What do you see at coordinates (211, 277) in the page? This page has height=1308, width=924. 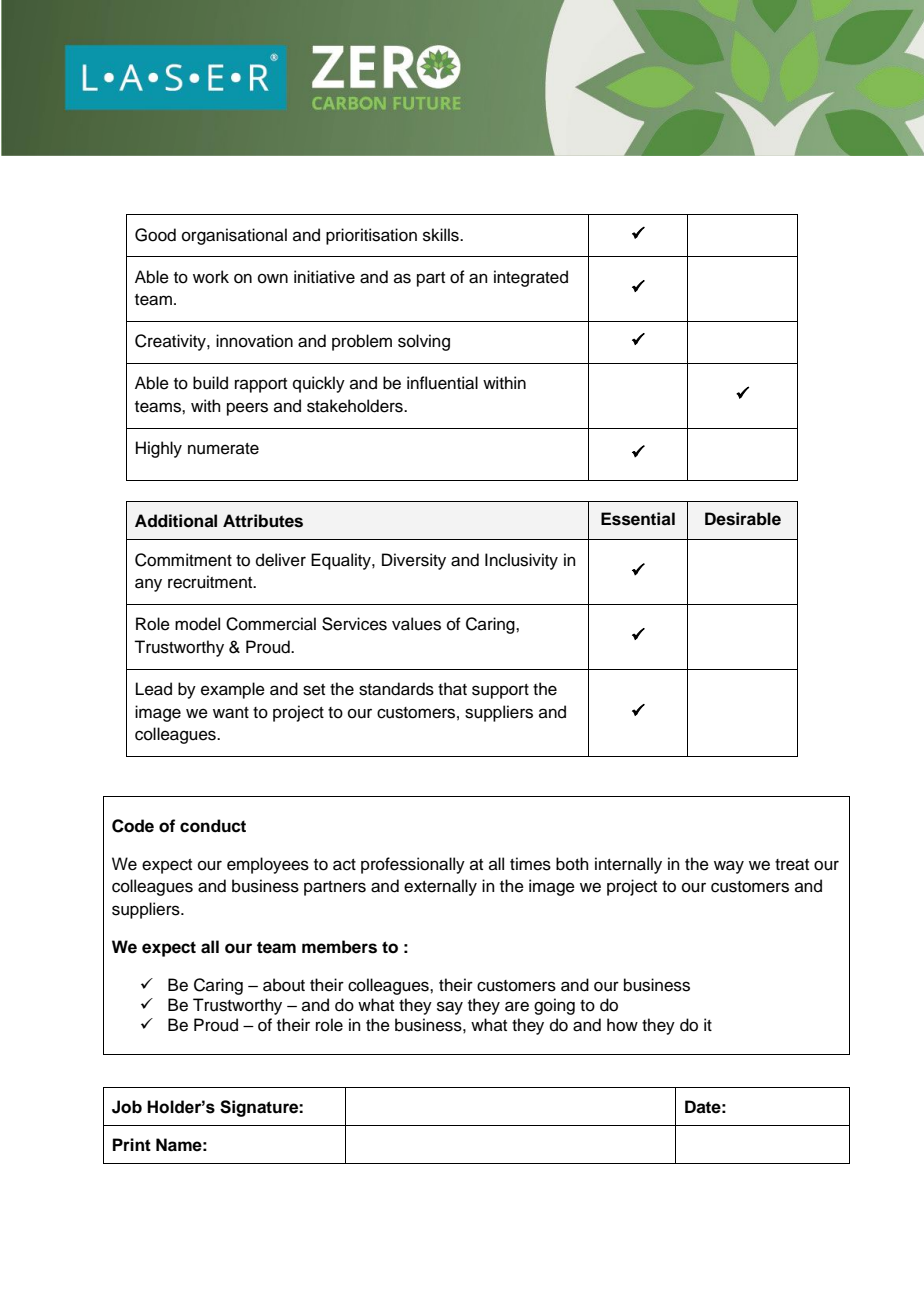 I see `work` at bounding box center [211, 277].
